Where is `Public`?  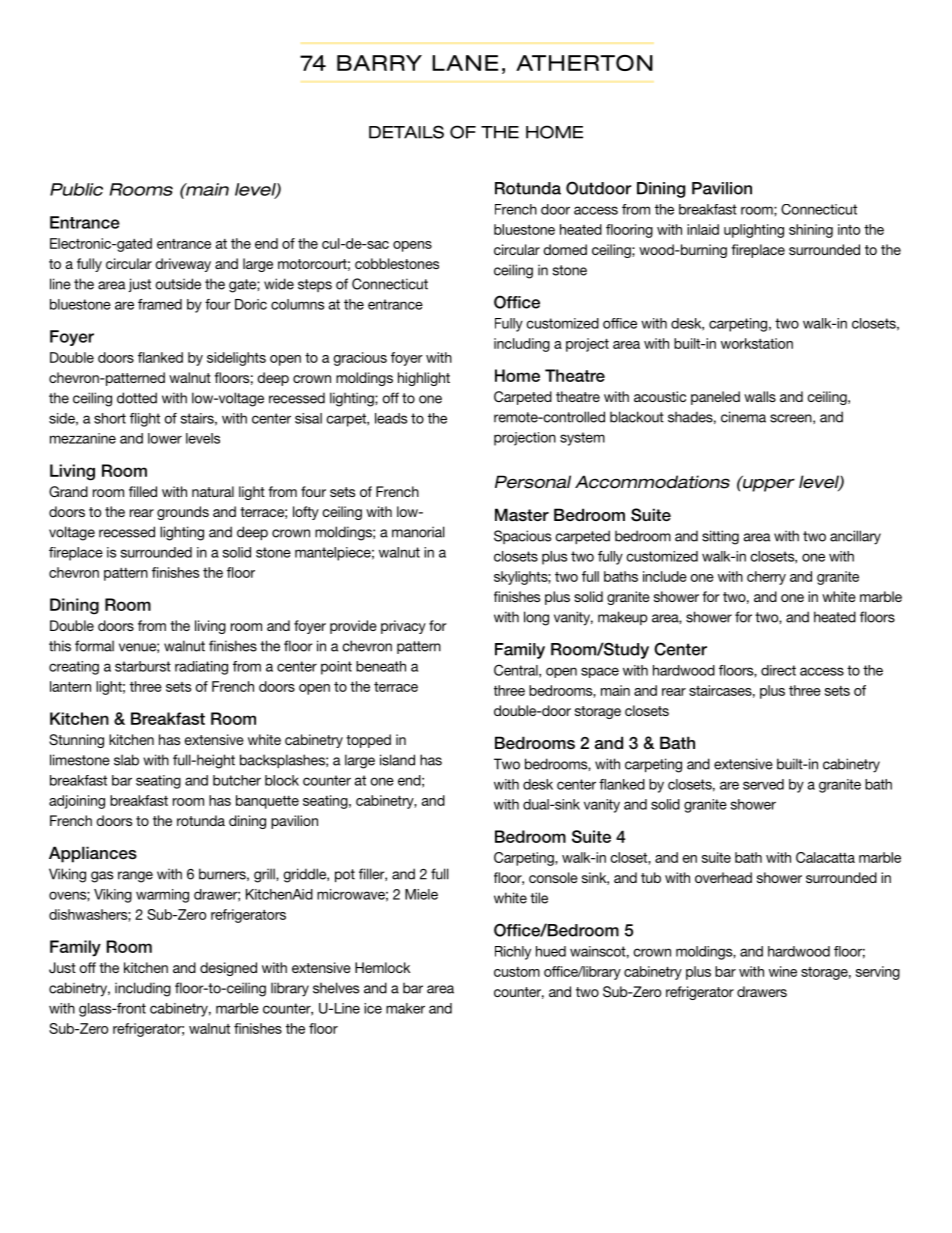 Public is located at coordinates (76, 189).
